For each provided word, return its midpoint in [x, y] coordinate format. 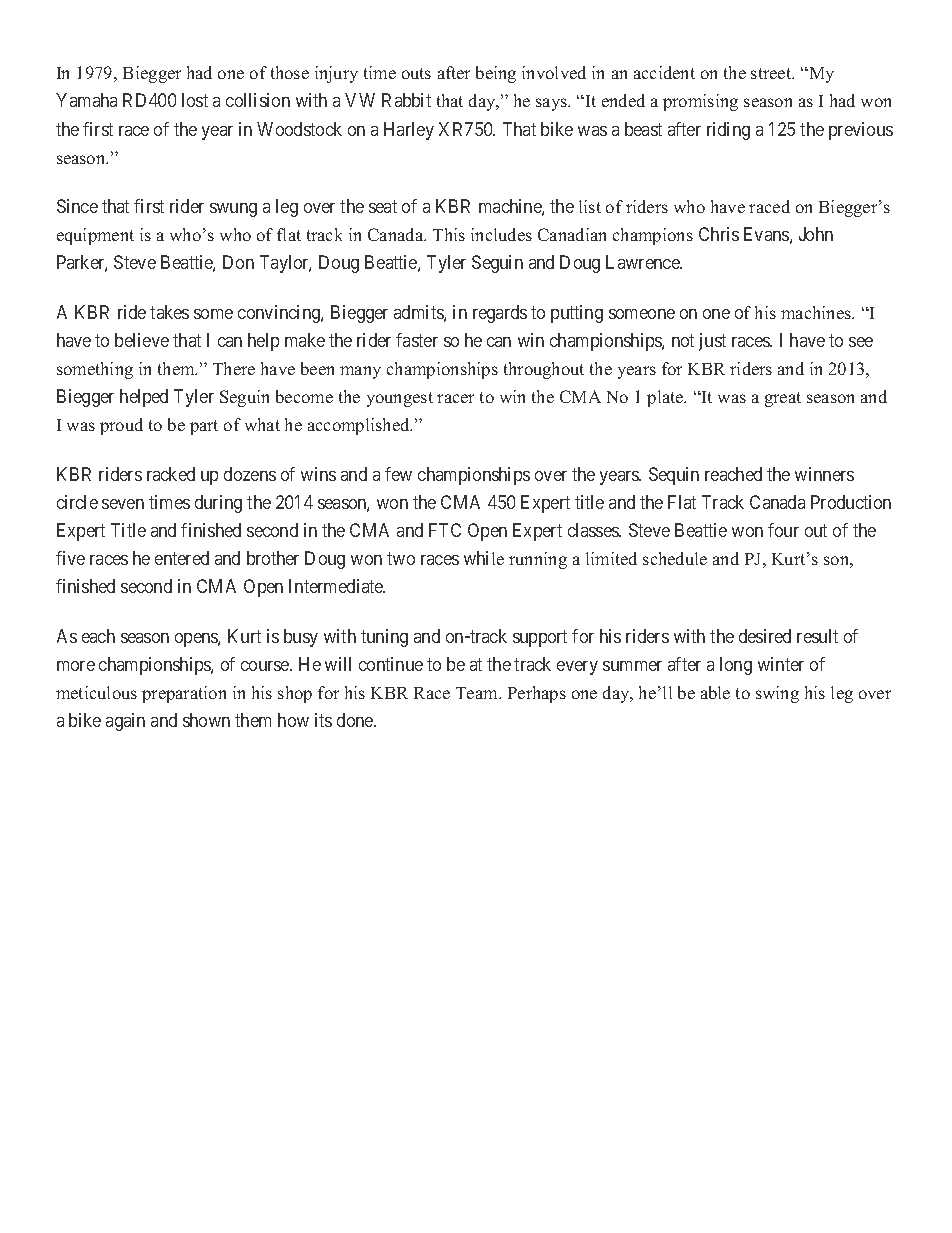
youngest [400, 399]
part [204, 427]
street [772, 73]
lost [195, 100]
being [496, 74]
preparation [184, 694]
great [783, 399]
